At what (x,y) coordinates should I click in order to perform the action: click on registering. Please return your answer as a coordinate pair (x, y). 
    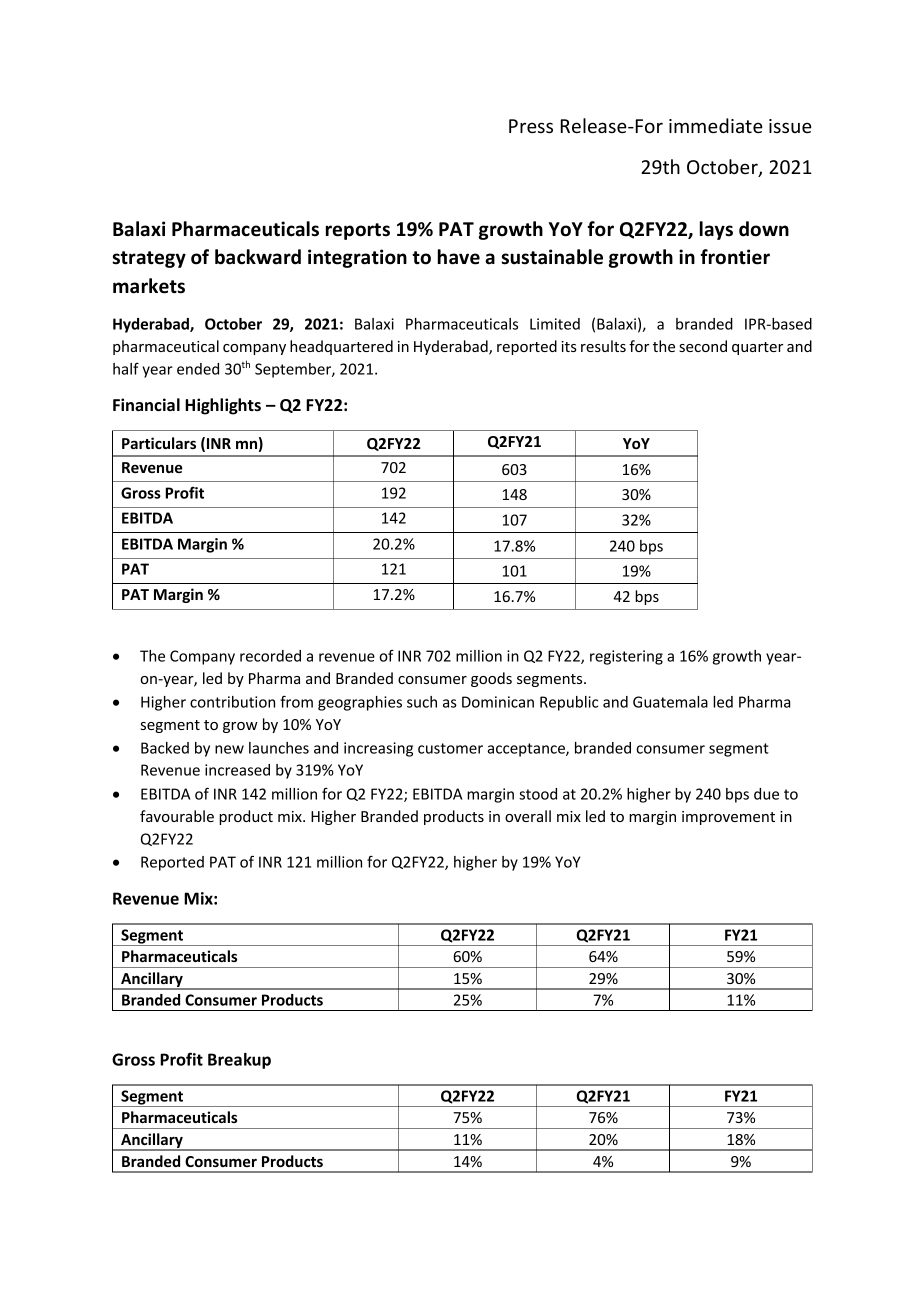
    Looking at the image, I should click on (626, 657).
